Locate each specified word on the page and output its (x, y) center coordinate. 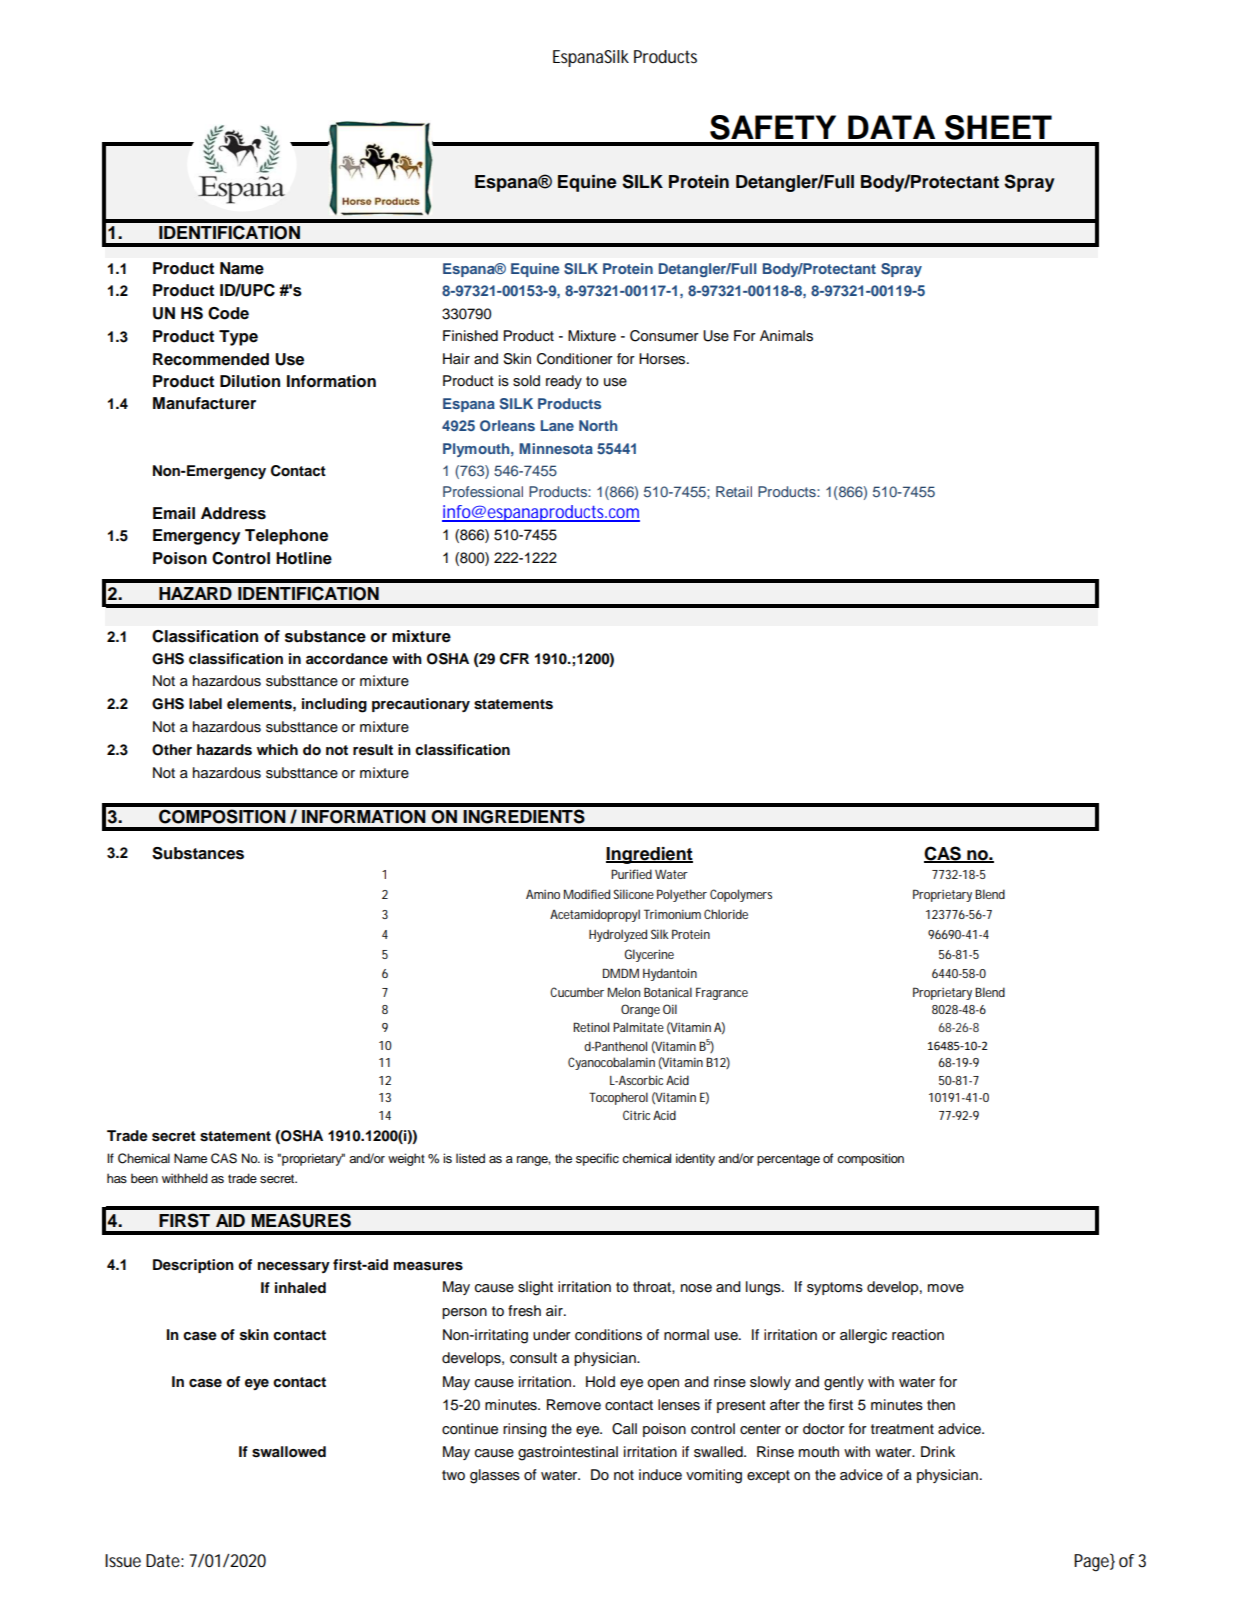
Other (172, 750)
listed (470, 1158)
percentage (788, 1160)
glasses (495, 1476)
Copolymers (741, 895)
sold (526, 381)
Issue (123, 1560)
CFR (514, 659)
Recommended (211, 359)
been (144, 1178)
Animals (786, 336)
